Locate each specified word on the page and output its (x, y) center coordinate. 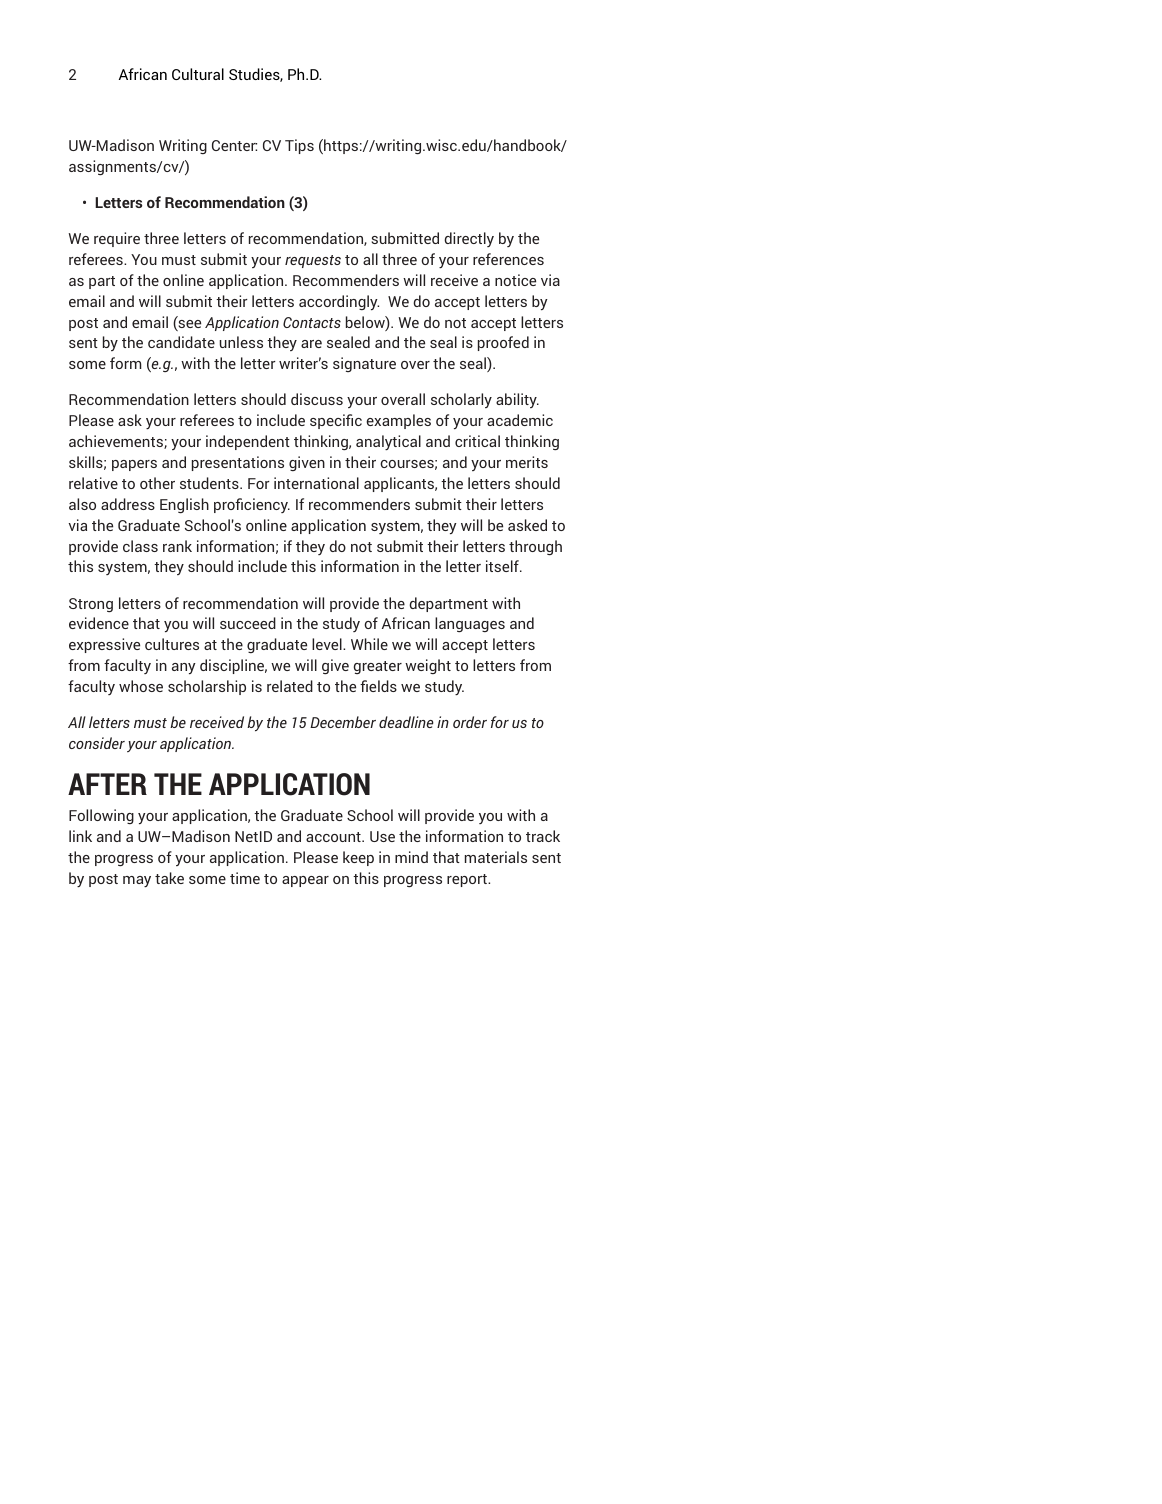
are (311, 344)
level (328, 644)
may (137, 881)
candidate (181, 342)
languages (470, 624)
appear (305, 881)
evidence (99, 623)
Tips (299, 146)
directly (469, 239)
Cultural (198, 74)
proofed (503, 343)
